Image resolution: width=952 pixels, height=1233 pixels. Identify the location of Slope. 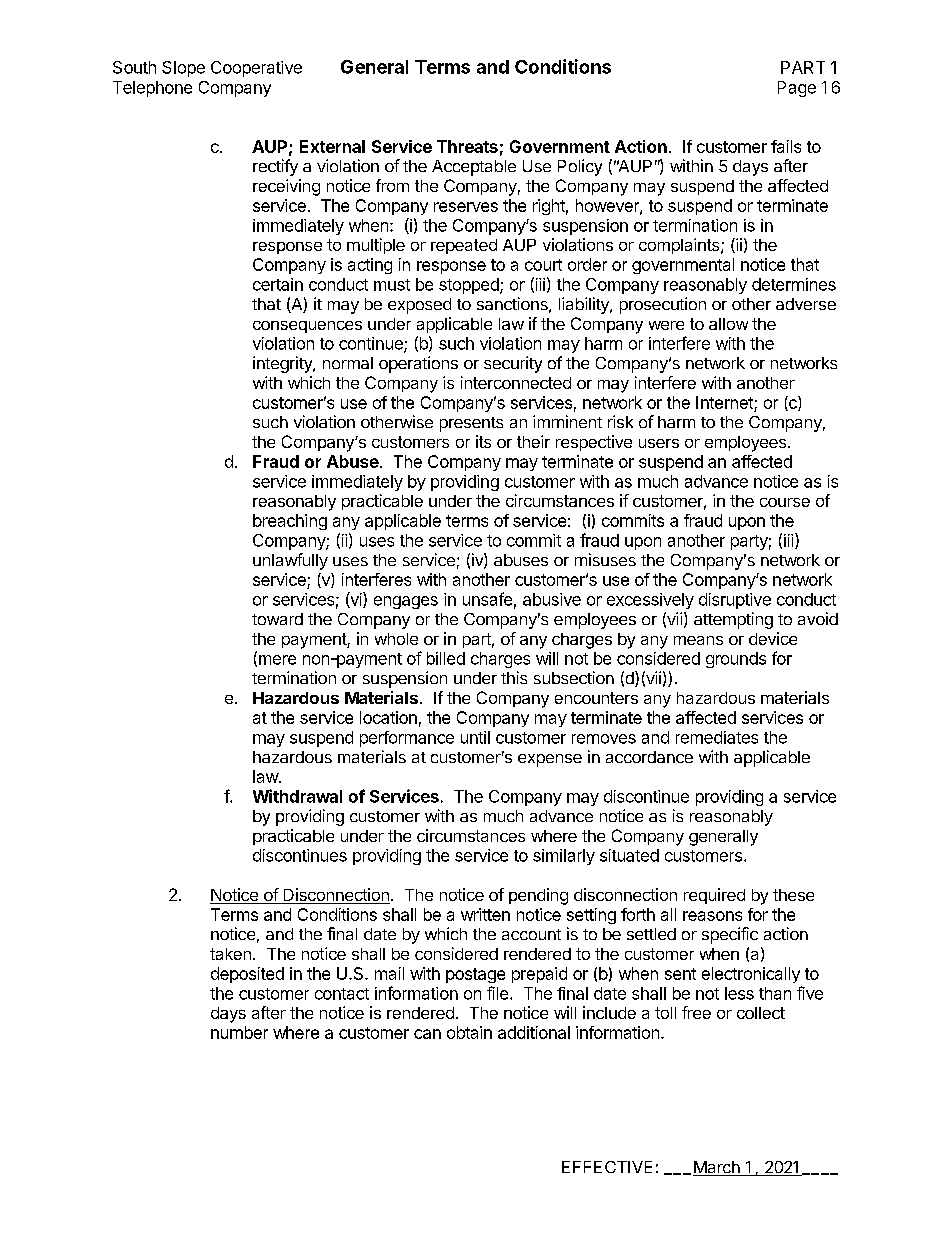
(183, 69).
